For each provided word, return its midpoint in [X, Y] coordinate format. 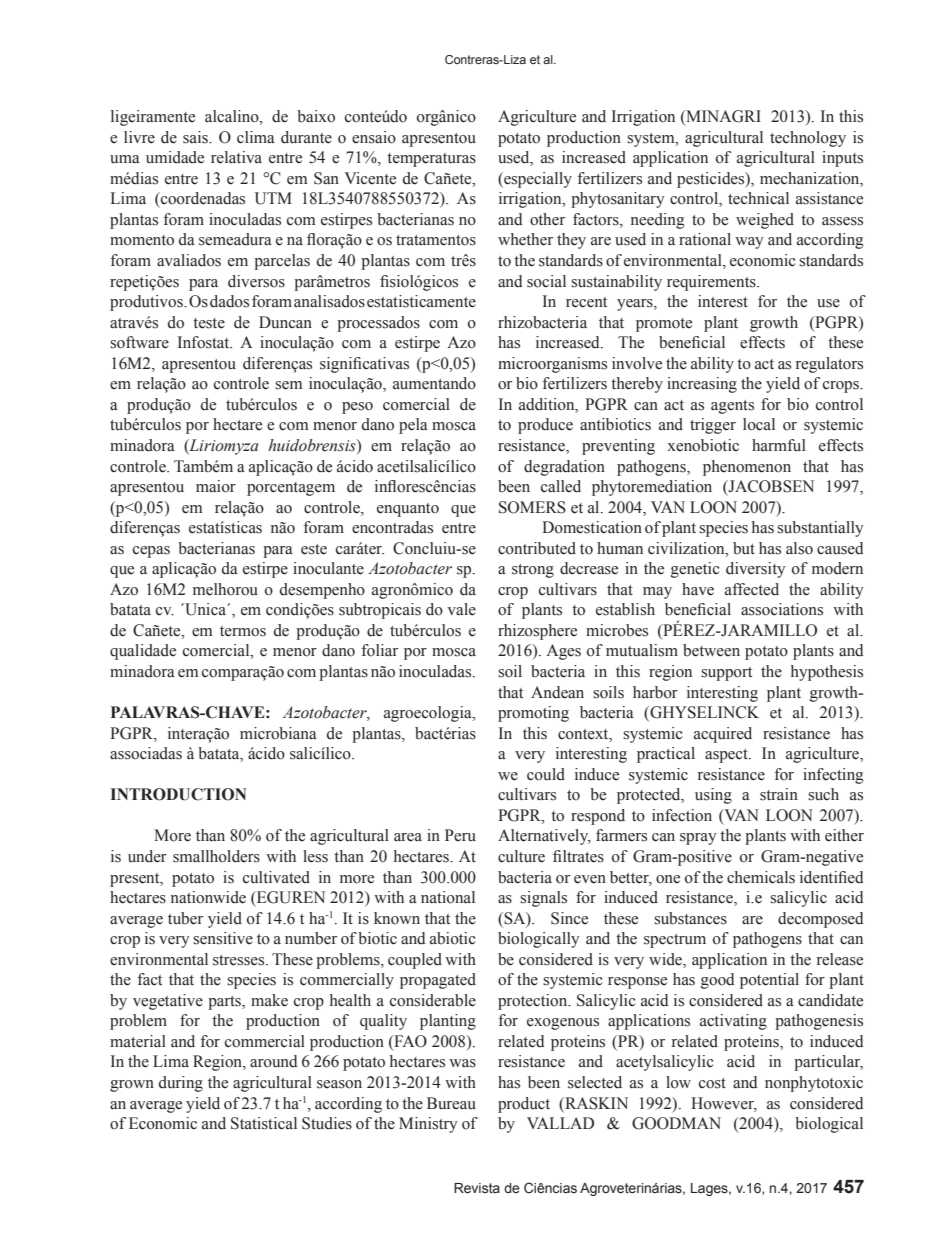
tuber [185, 918]
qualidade [143, 652]
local [759, 424]
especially [537, 180]
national [448, 897]
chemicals [761, 877]
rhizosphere [537, 632]
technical [758, 198]
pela [413, 426]
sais [196, 137]
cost [712, 1083]
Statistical [264, 1123]
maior [216, 486]
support [726, 674]
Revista [477, 1188]
